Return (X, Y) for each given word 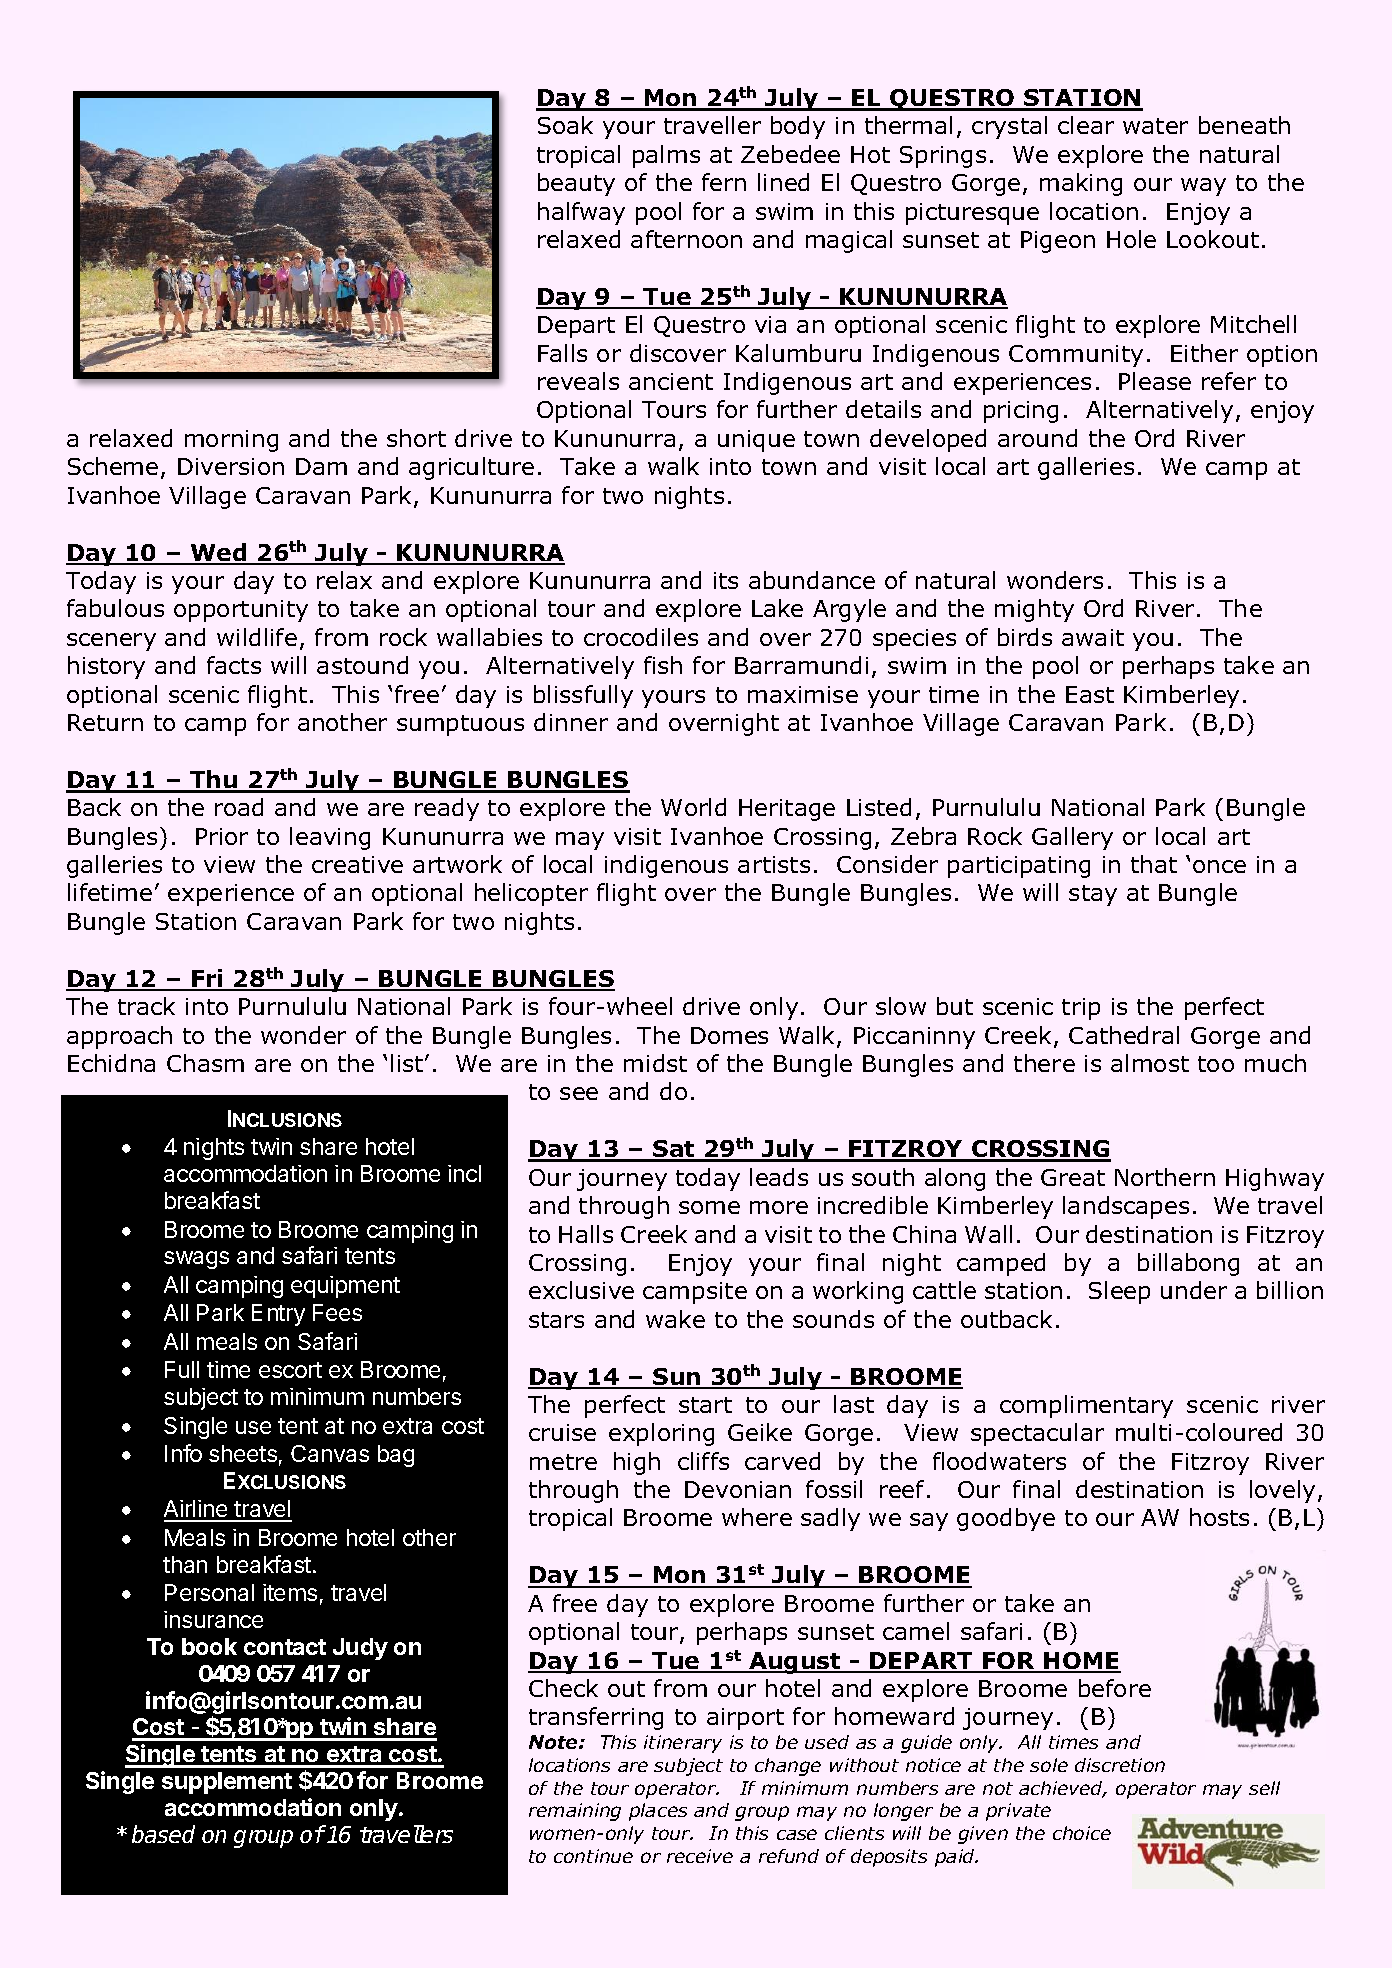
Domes (729, 1035)
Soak (565, 125)
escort (290, 1370)
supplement (227, 1783)
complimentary (1086, 1406)
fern (724, 182)
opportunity (241, 611)
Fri (208, 979)
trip (1081, 1009)
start (705, 1405)
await (1093, 637)
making (1081, 184)
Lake (777, 608)
